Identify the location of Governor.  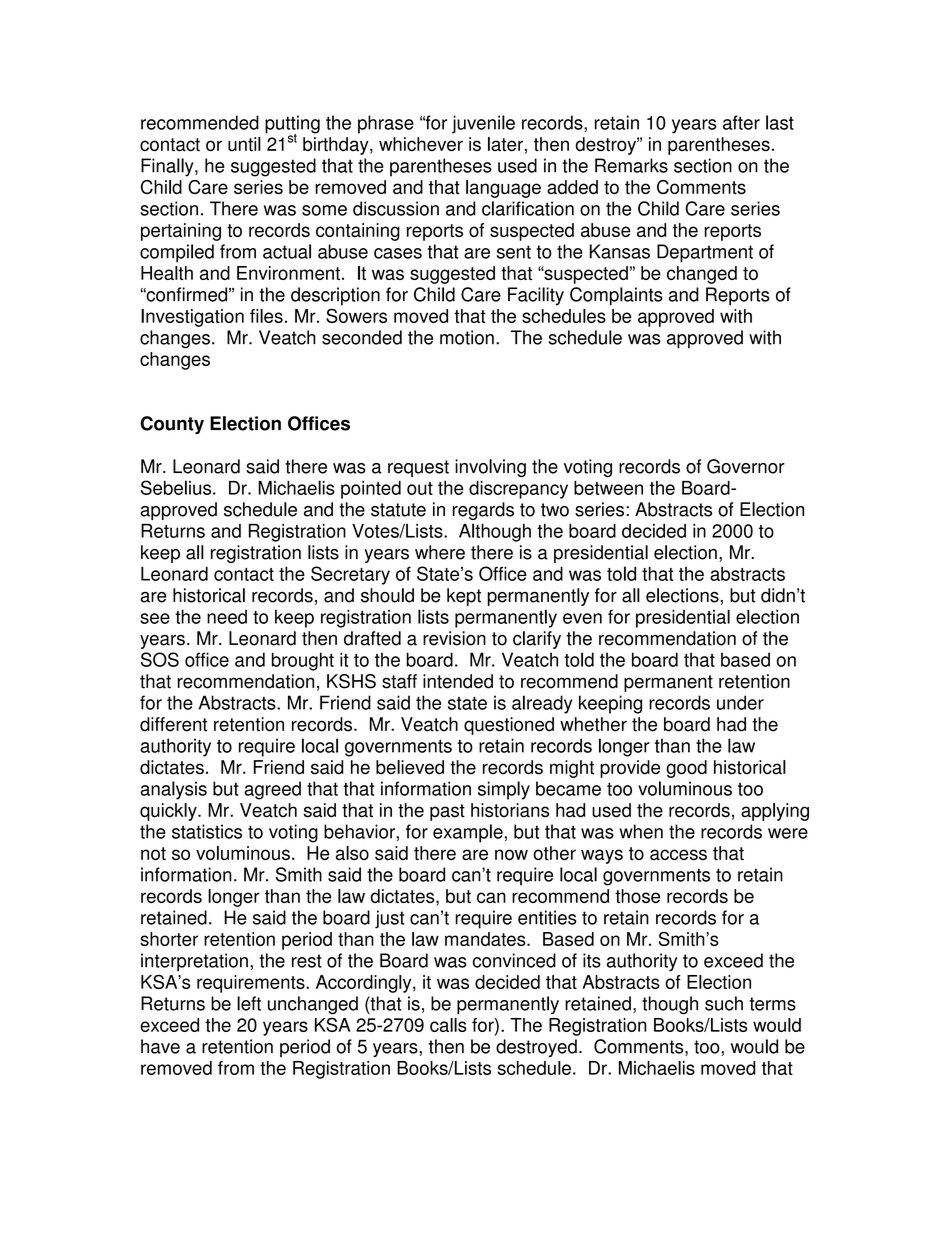
(746, 466).
